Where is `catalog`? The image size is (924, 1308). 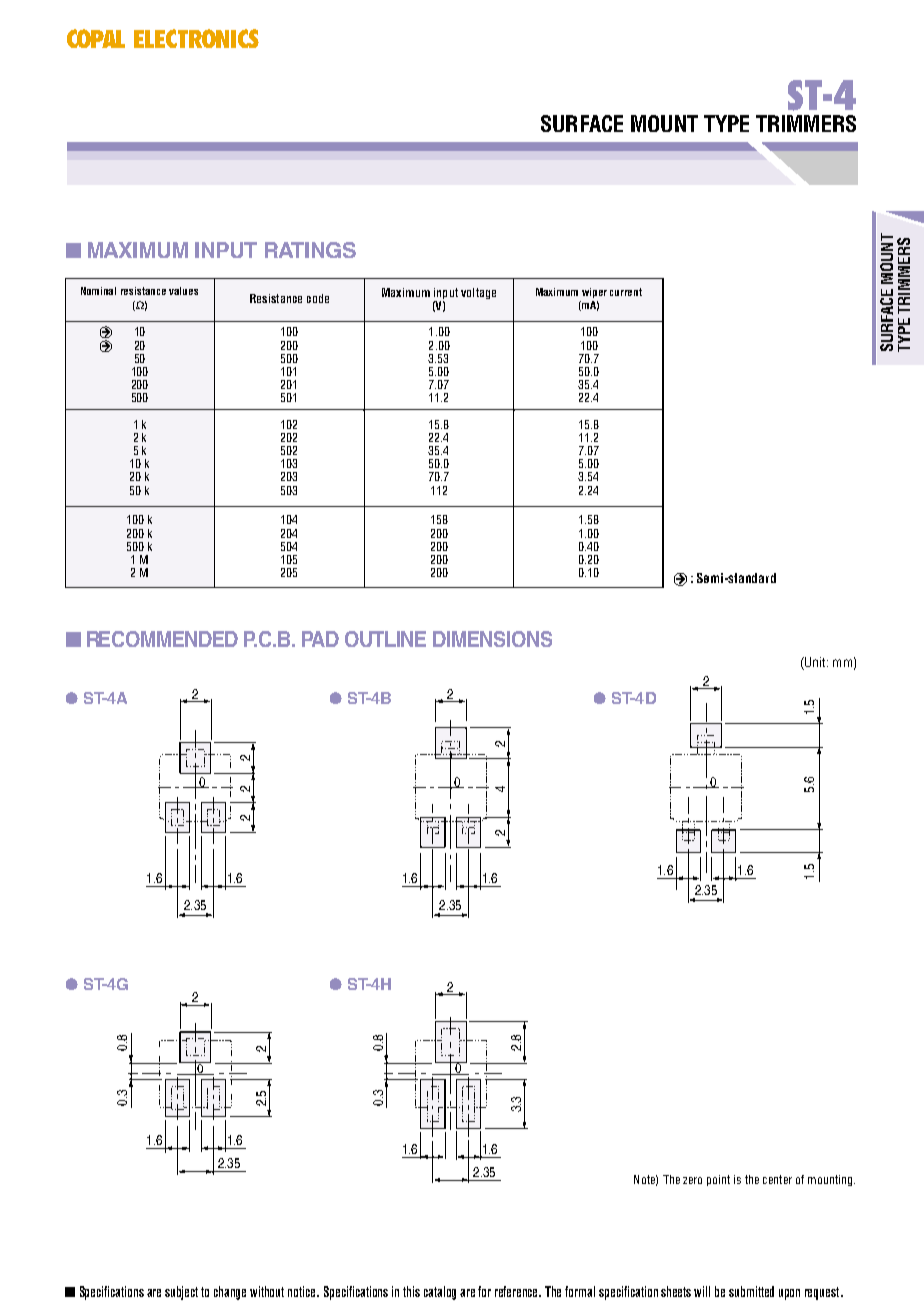
catalog is located at coordinates (440, 1293).
